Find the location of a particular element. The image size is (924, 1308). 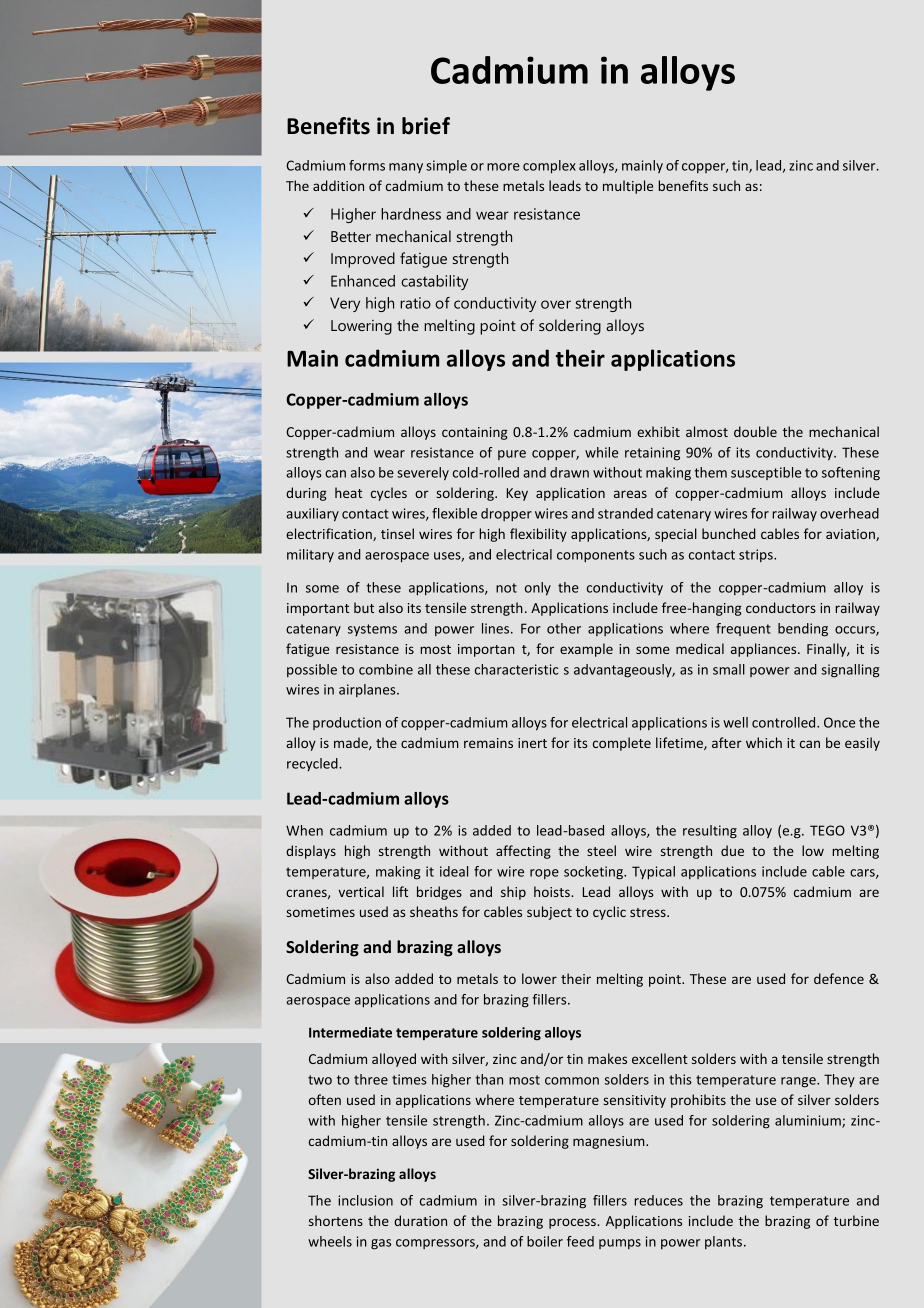

drawn is located at coordinates (569, 472).
